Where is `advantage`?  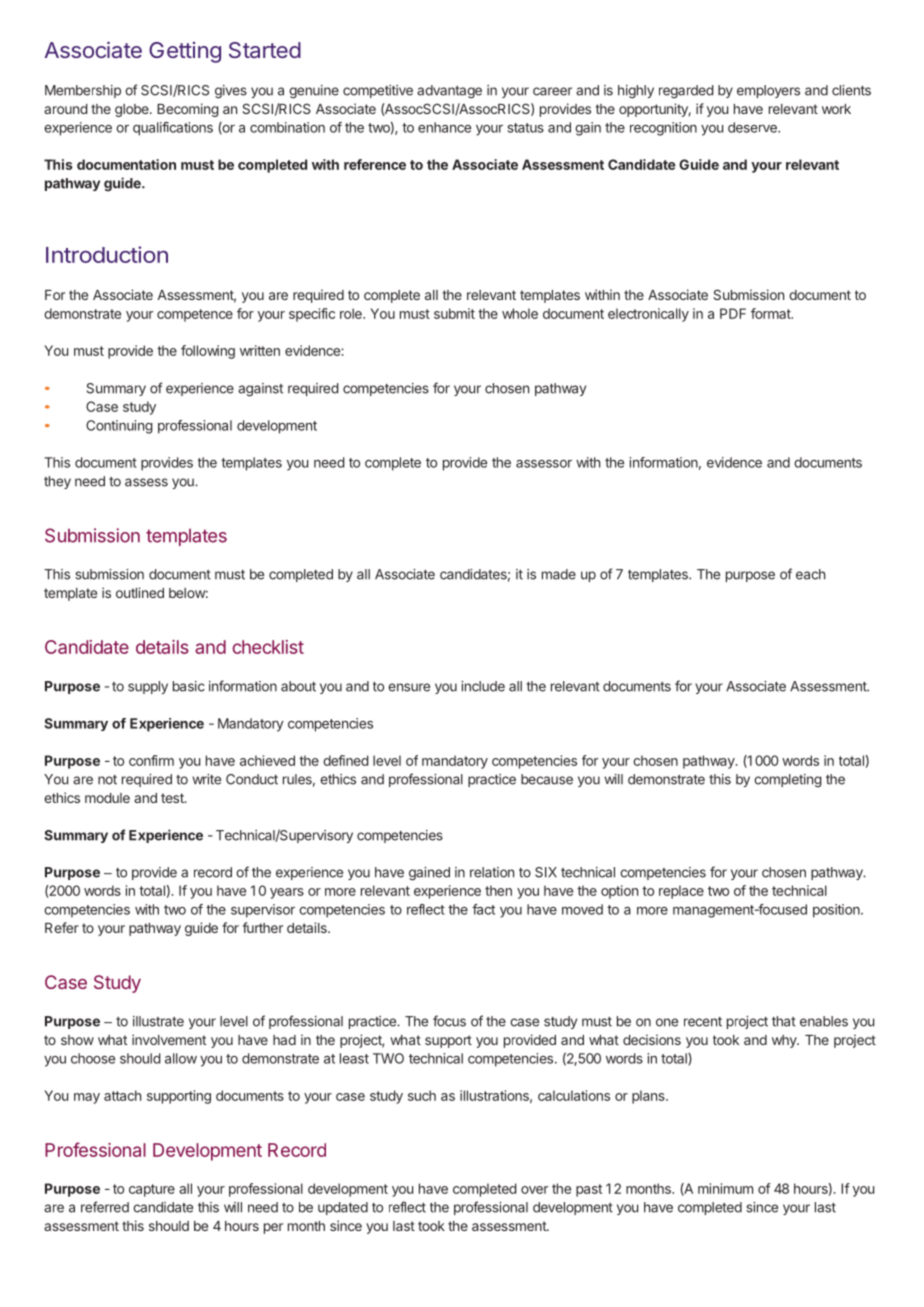
advantage is located at coordinates (449, 92).
